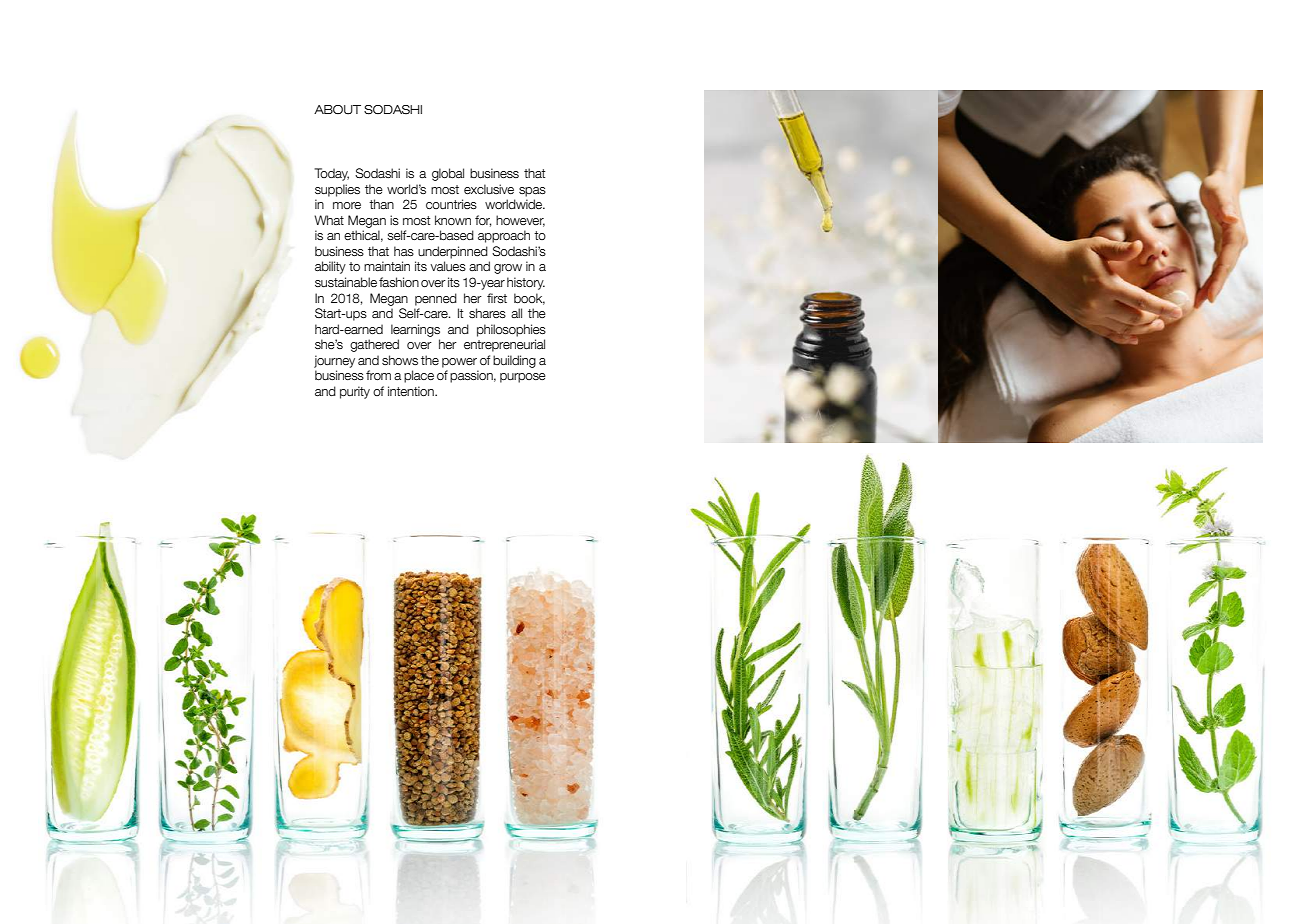 This page has height=924, width=1303. I want to click on countries, so click(451, 204).
